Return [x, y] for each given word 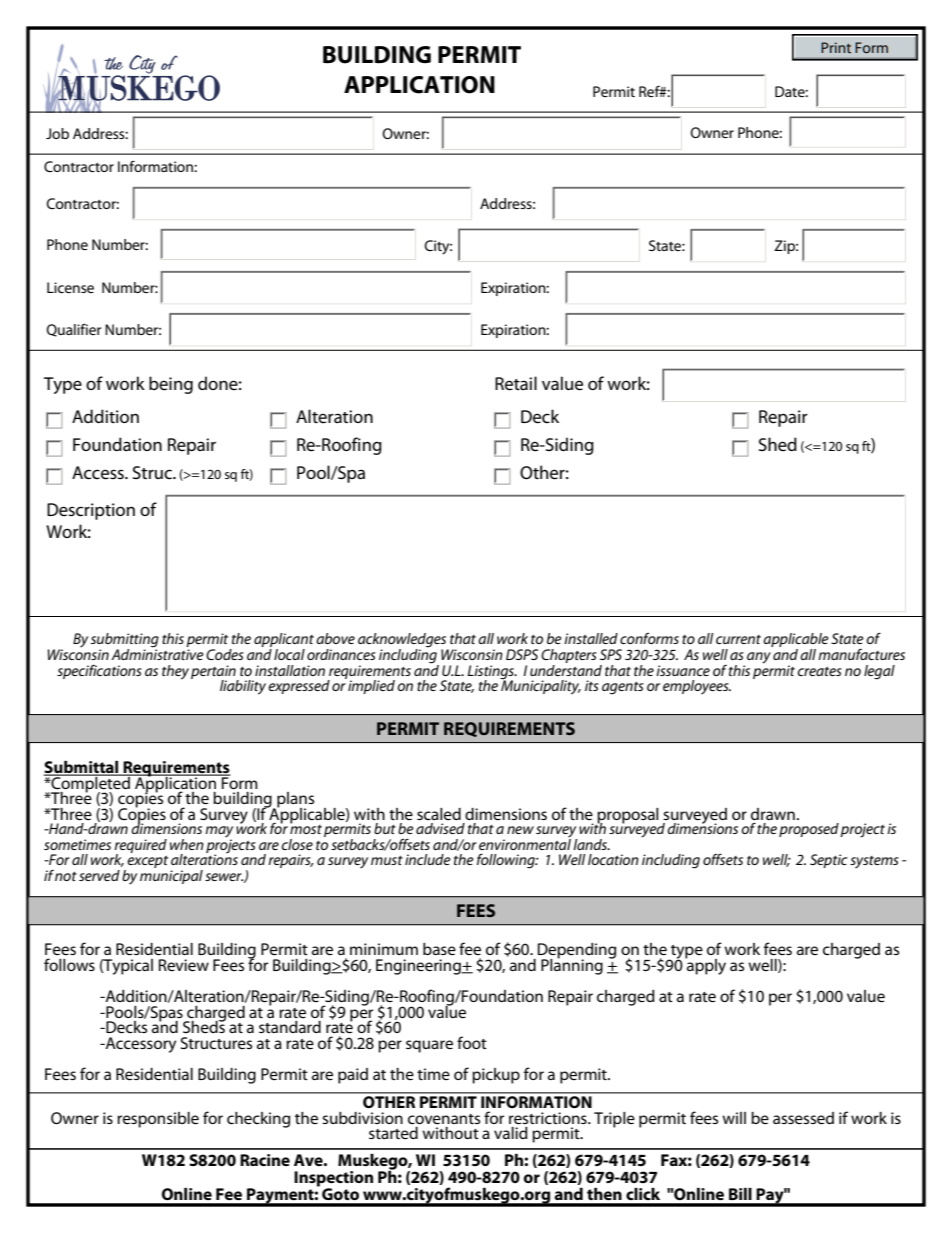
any [759, 658]
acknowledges [403, 641]
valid [511, 1133]
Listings [492, 673]
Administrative [157, 653]
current [738, 639]
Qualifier [73, 330]
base [439, 949]
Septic [828, 861]
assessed [803, 1118]
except [147, 862]
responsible [158, 1120]
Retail [516, 383]
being [171, 385]
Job [57, 133]
